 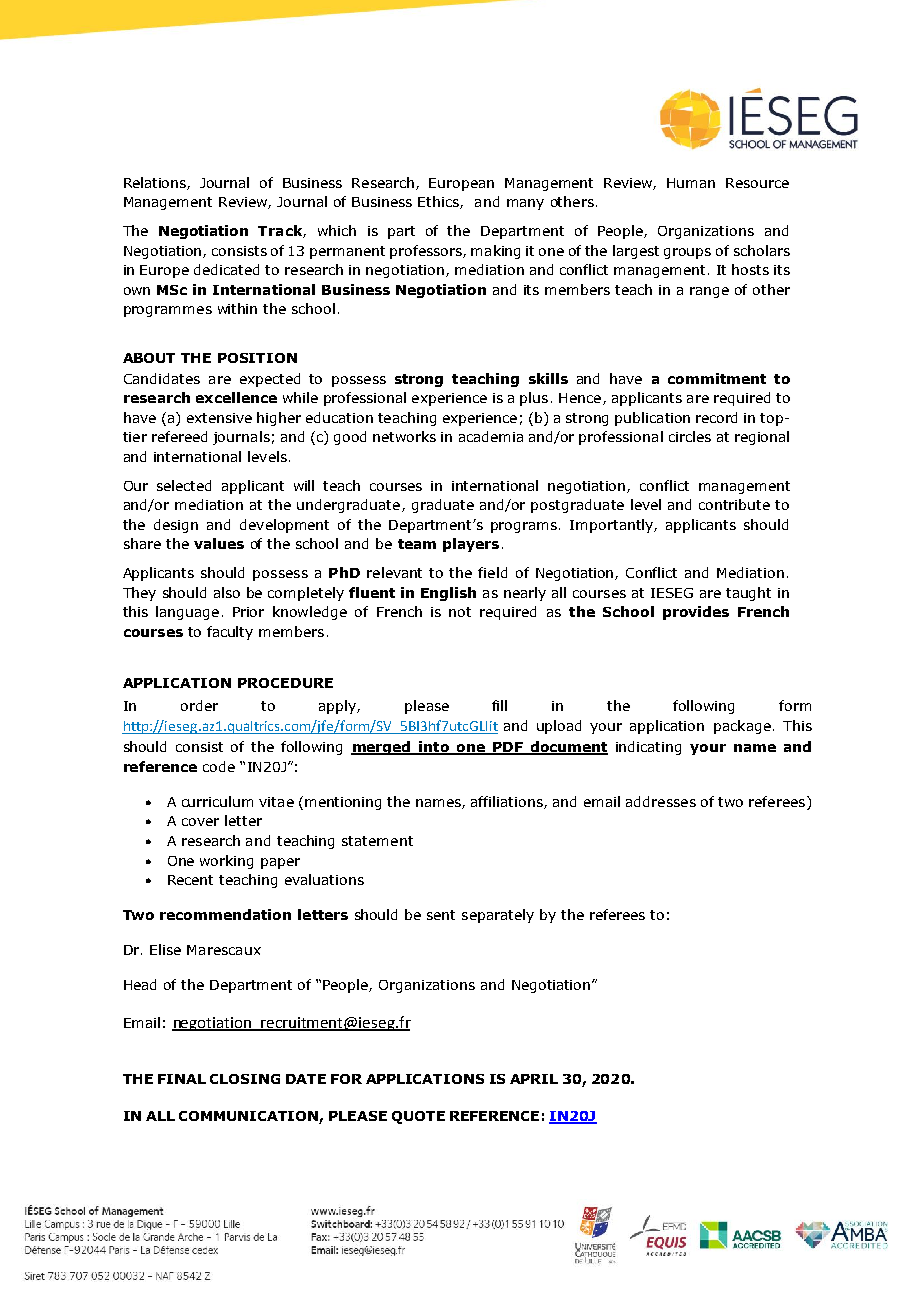 What do you see at coordinates (439, 202) in the page?
I see `Ethics` at bounding box center [439, 202].
